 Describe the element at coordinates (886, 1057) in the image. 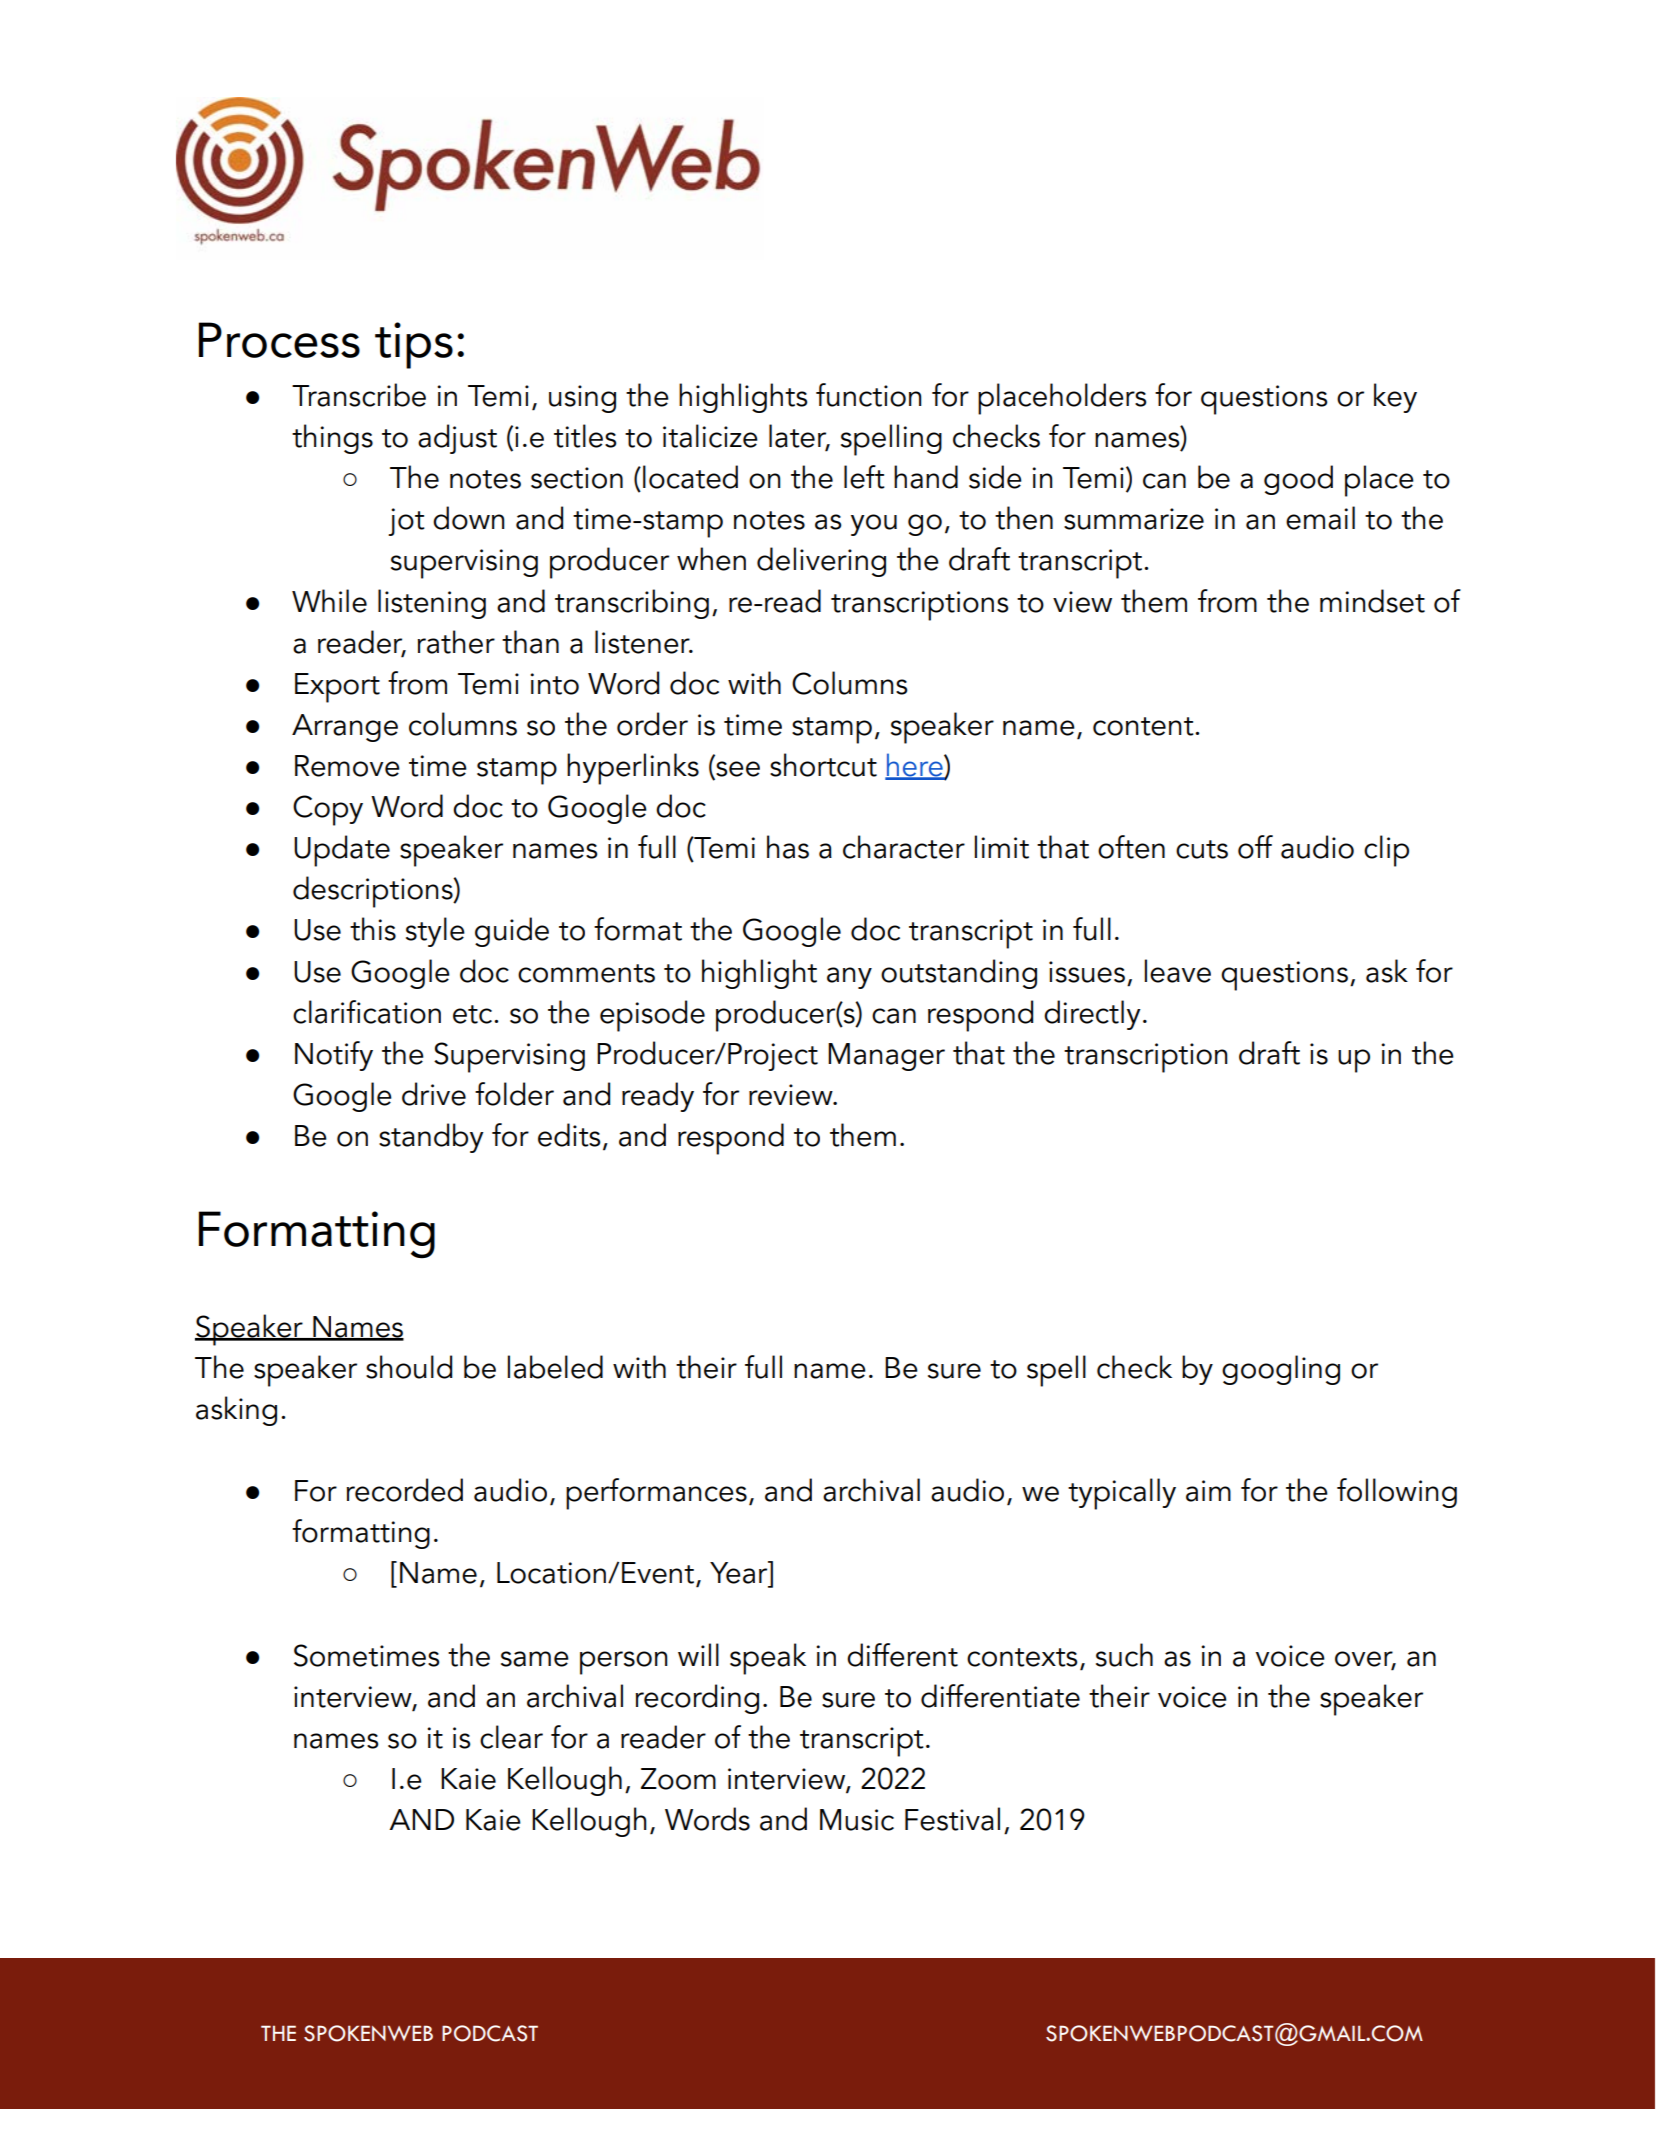

I see `Manager` at that location.
